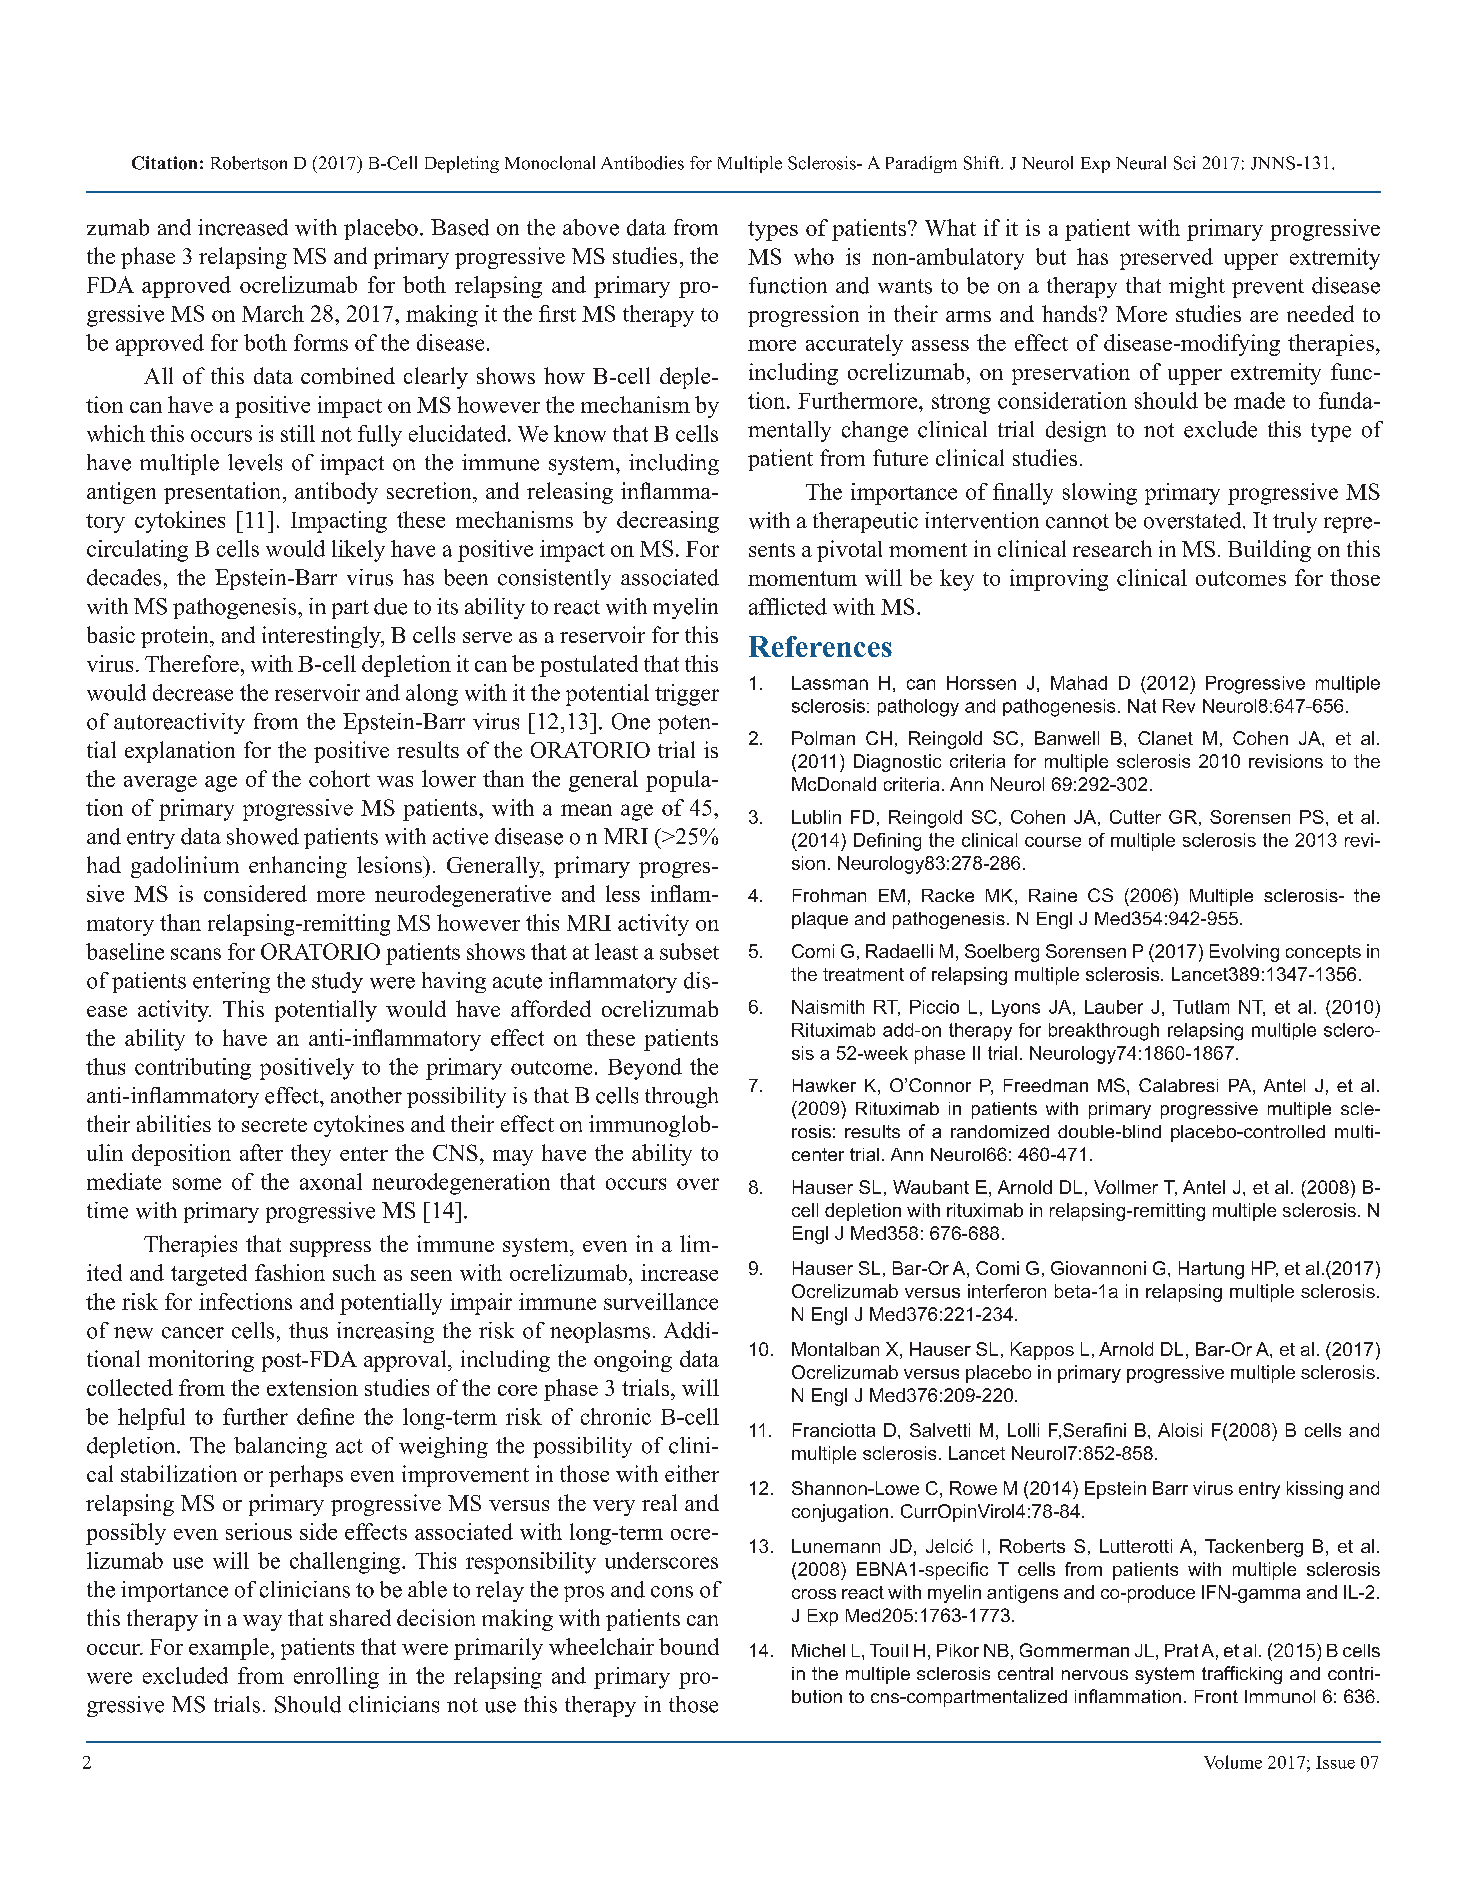 The width and height of the screenshot is (1467, 1899). I want to click on Evolving, so click(1244, 953).
